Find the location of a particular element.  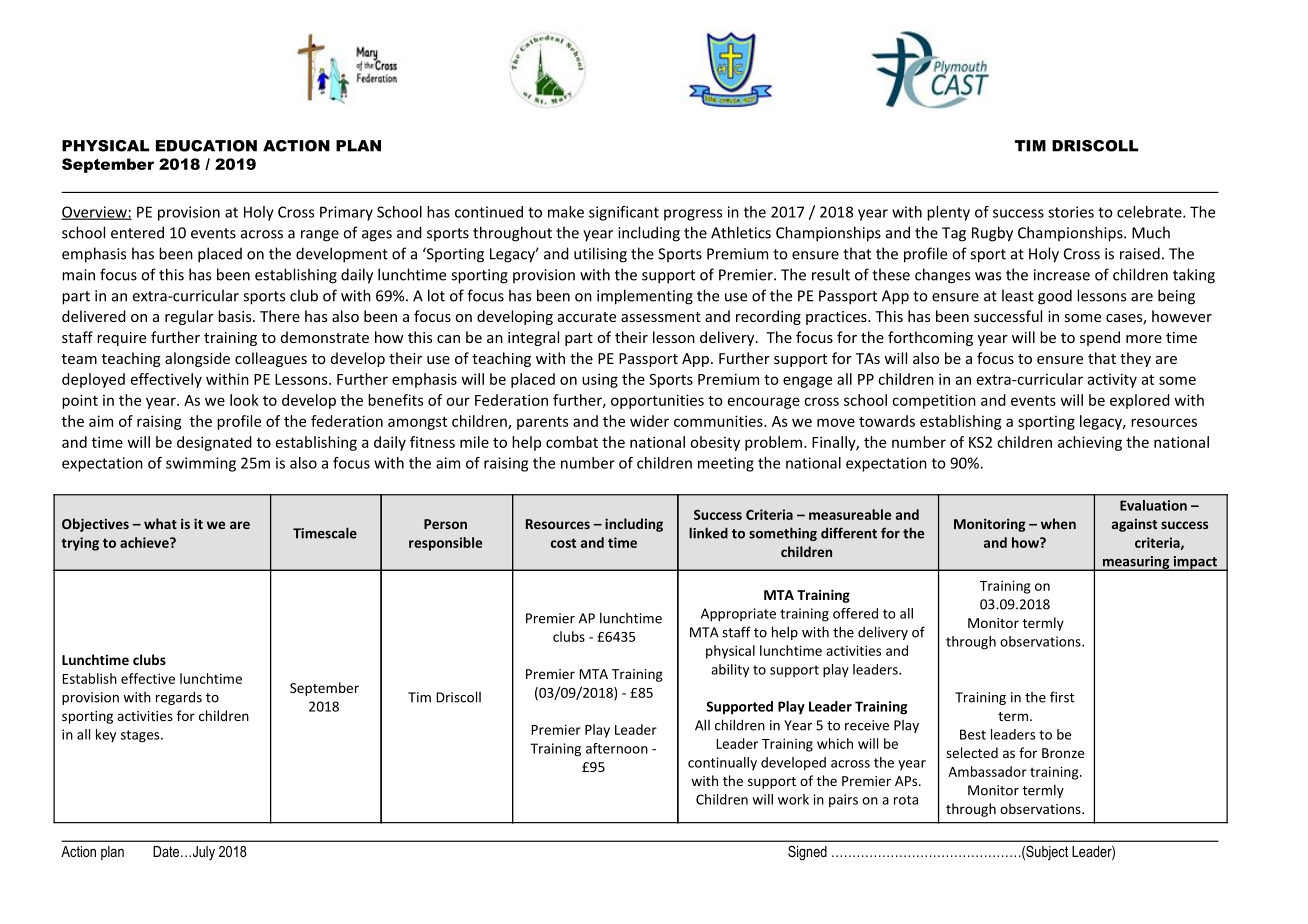

what is located at coordinates (160, 523).
